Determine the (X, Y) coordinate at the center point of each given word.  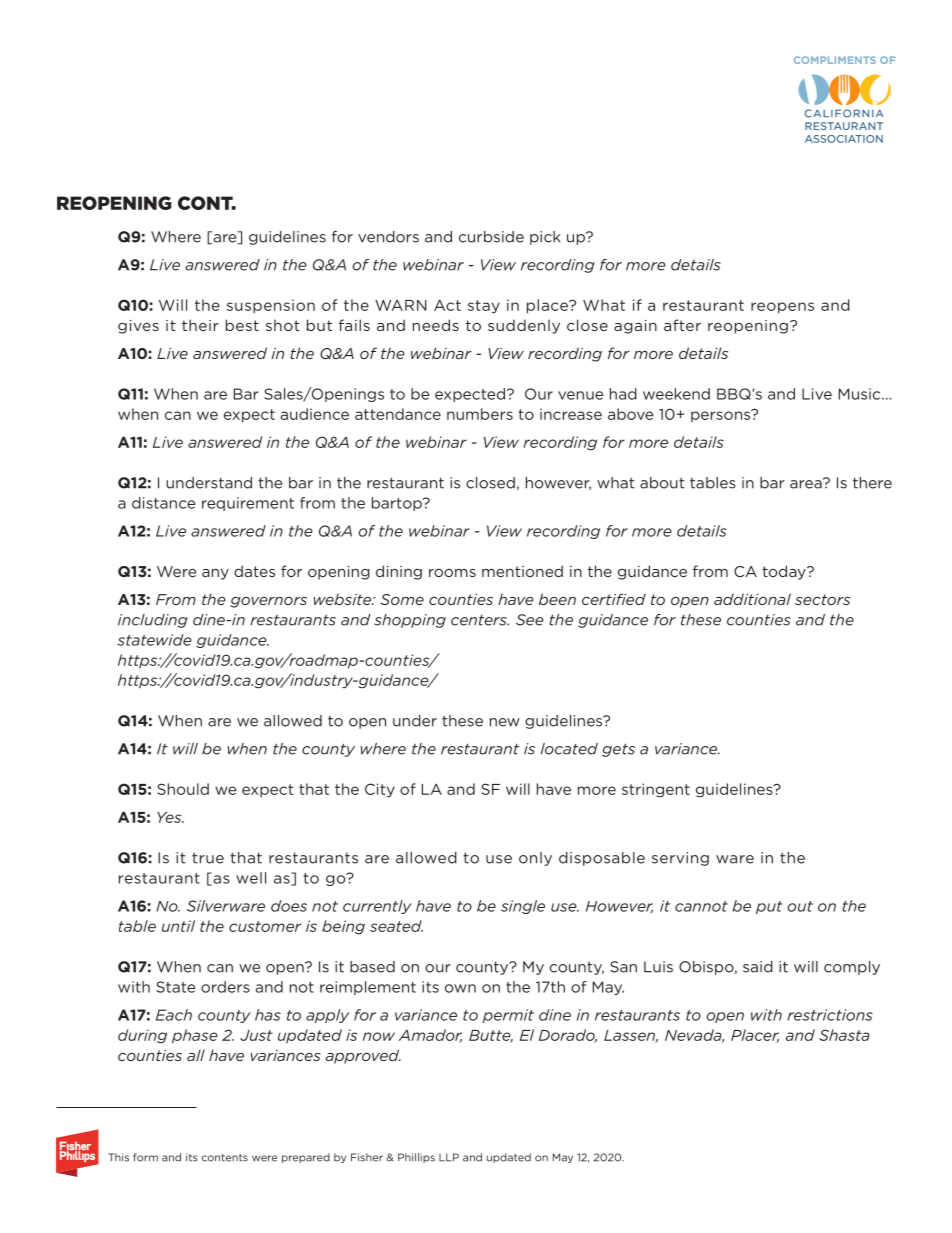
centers (480, 620)
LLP (449, 1157)
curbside (491, 237)
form (145, 1157)
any (215, 574)
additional (752, 599)
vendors (388, 237)
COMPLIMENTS (835, 60)
